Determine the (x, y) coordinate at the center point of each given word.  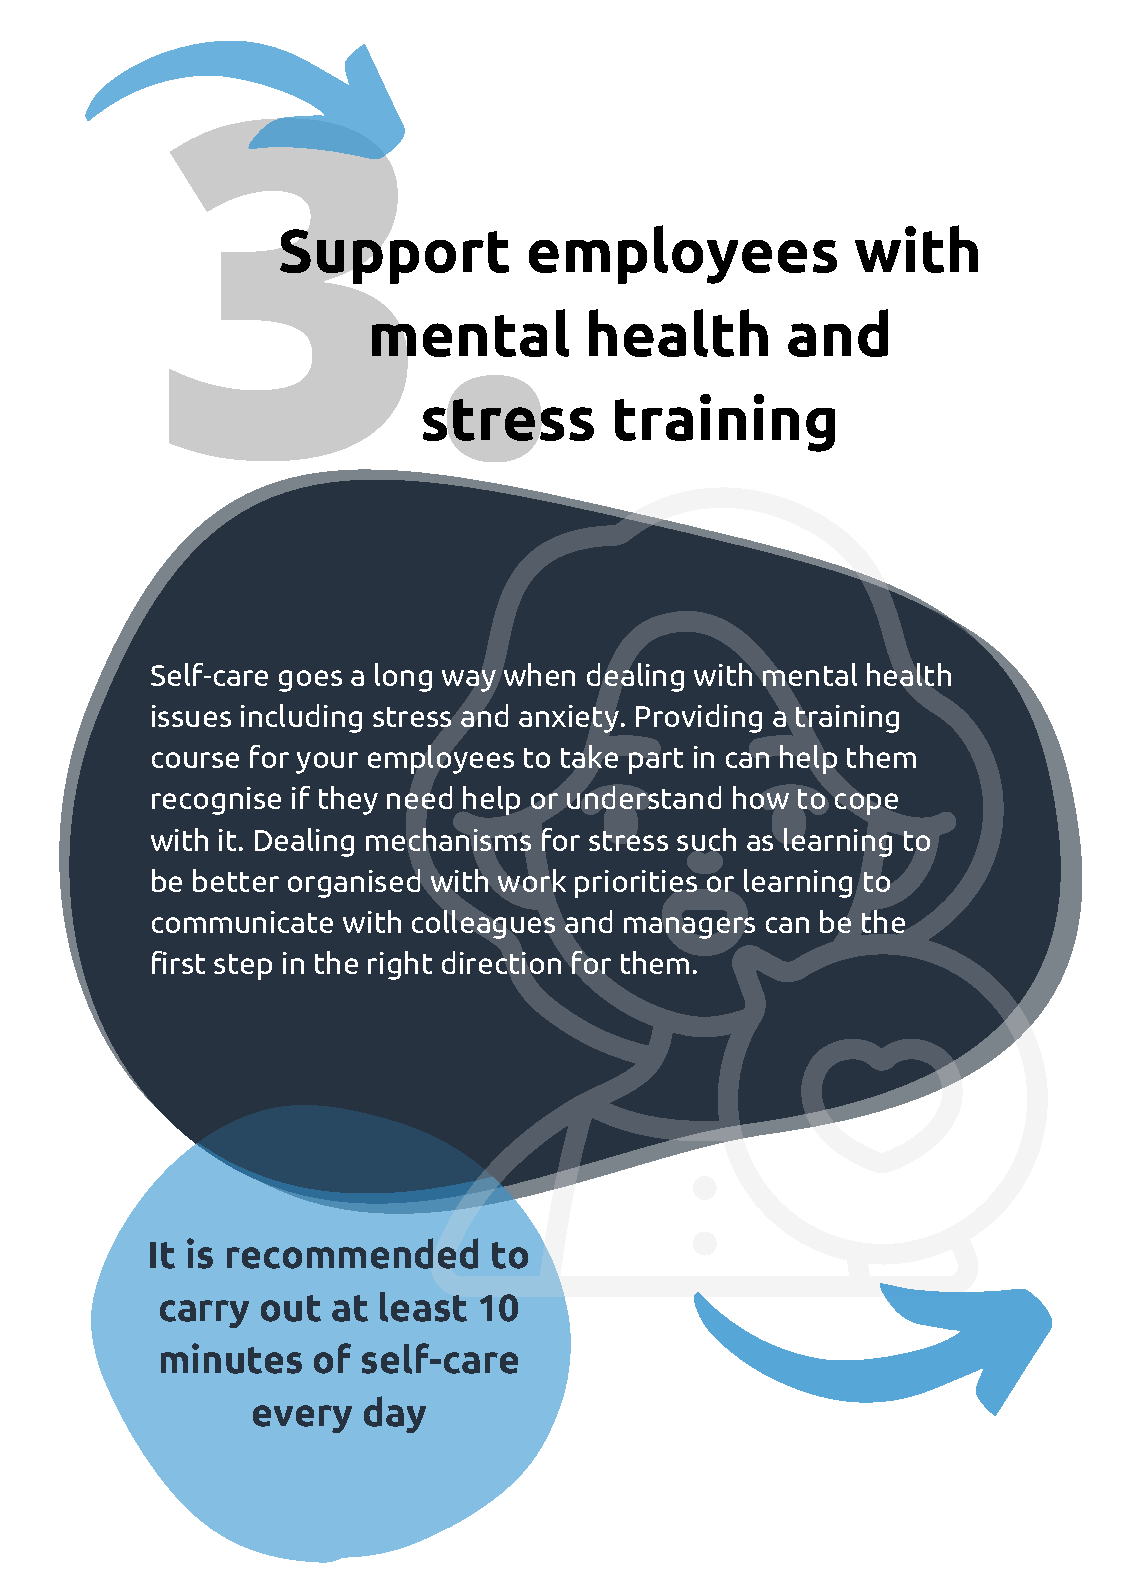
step (243, 967)
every (302, 1419)
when (539, 674)
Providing (699, 718)
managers (689, 928)
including (301, 718)
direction (501, 962)
